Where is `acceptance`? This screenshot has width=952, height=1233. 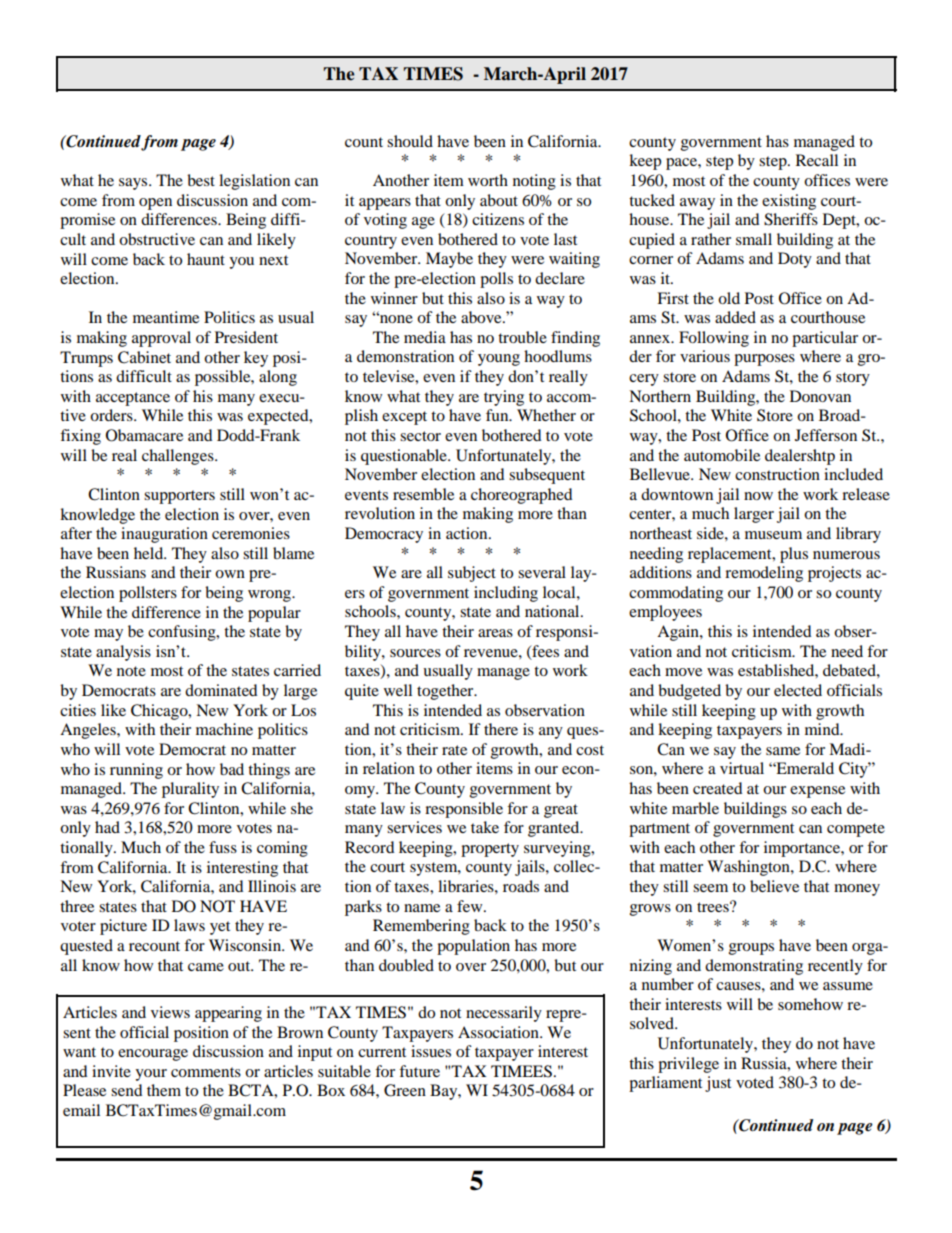
acceptance is located at coordinates (133, 399).
